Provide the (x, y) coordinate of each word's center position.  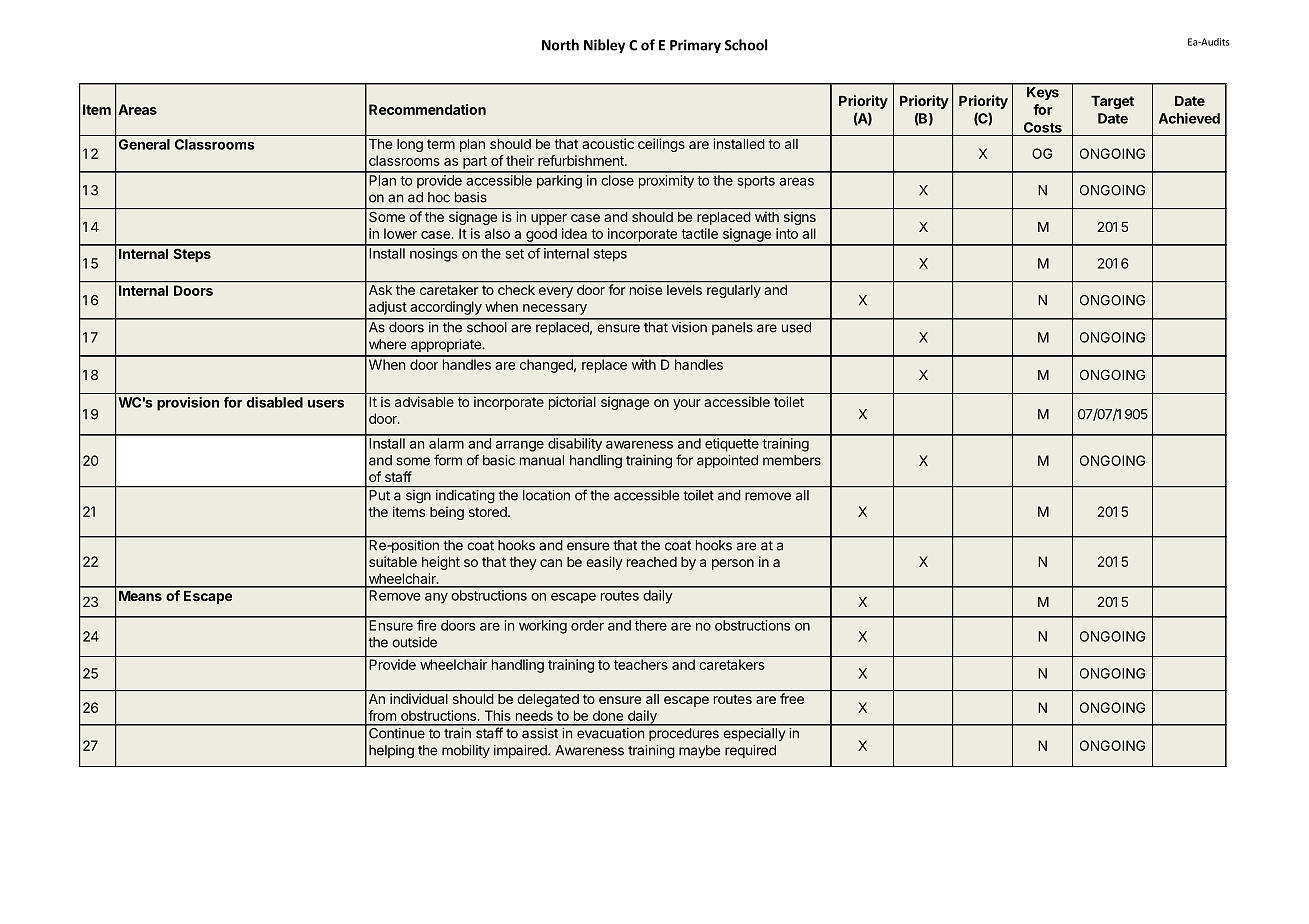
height (441, 563)
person (733, 564)
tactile (699, 233)
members (792, 460)
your (687, 404)
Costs (1043, 127)
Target (1112, 102)
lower (400, 233)
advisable (424, 401)
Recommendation (427, 109)
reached (652, 562)
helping (391, 752)
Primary (695, 46)
